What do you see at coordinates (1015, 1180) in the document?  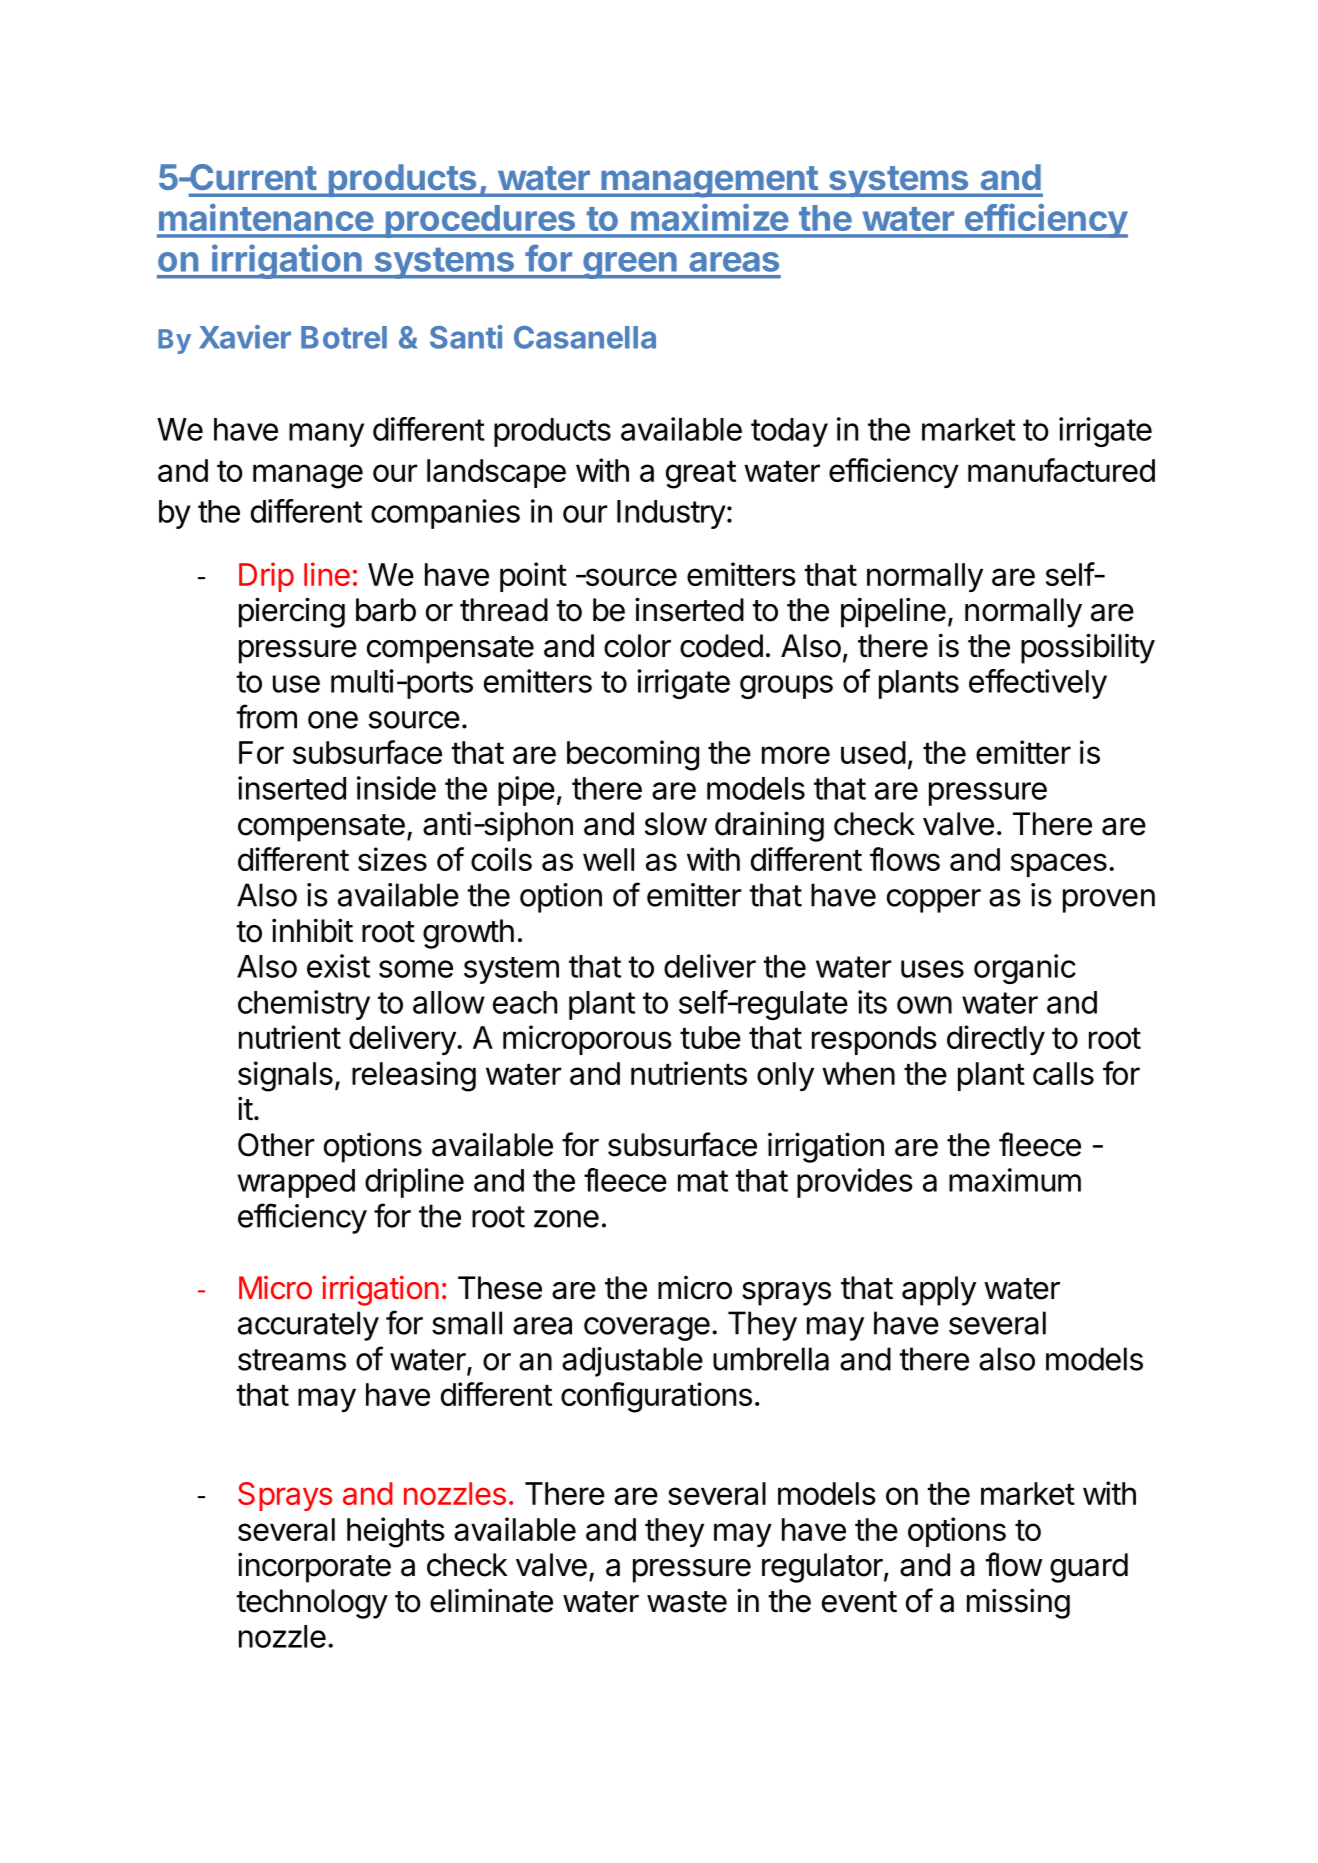 I see `maximum` at bounding box center [1015, 1180].
